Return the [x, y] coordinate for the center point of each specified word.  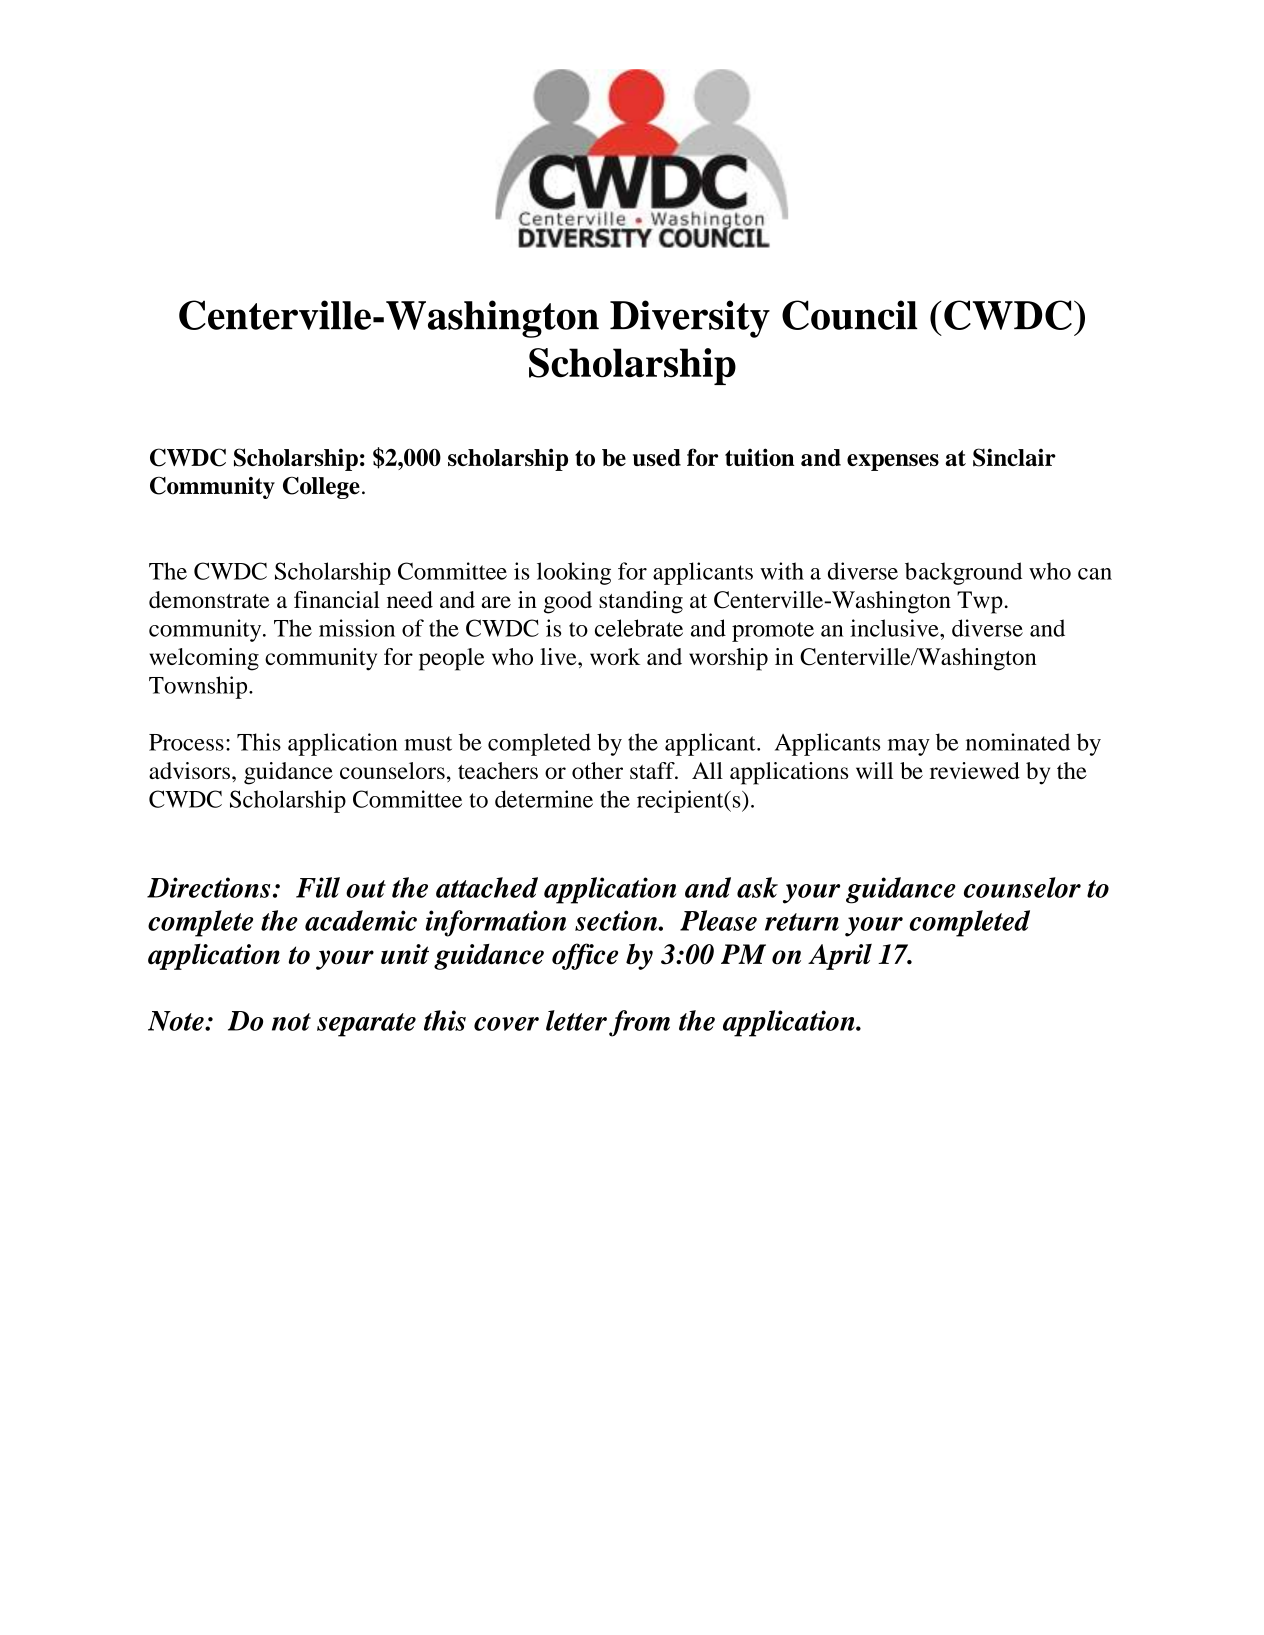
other [597, 770]
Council [850, 315]
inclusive [895, 628]
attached [487, 887]
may [909, 747]
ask [757, 887]
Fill [318, 887]
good [568, 602]
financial [337, 599]
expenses [893, 462]
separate [366, 1025]
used [657, 457]
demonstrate [209, 599]
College [321, 487]
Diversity [690, 319]
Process [186, 742]
